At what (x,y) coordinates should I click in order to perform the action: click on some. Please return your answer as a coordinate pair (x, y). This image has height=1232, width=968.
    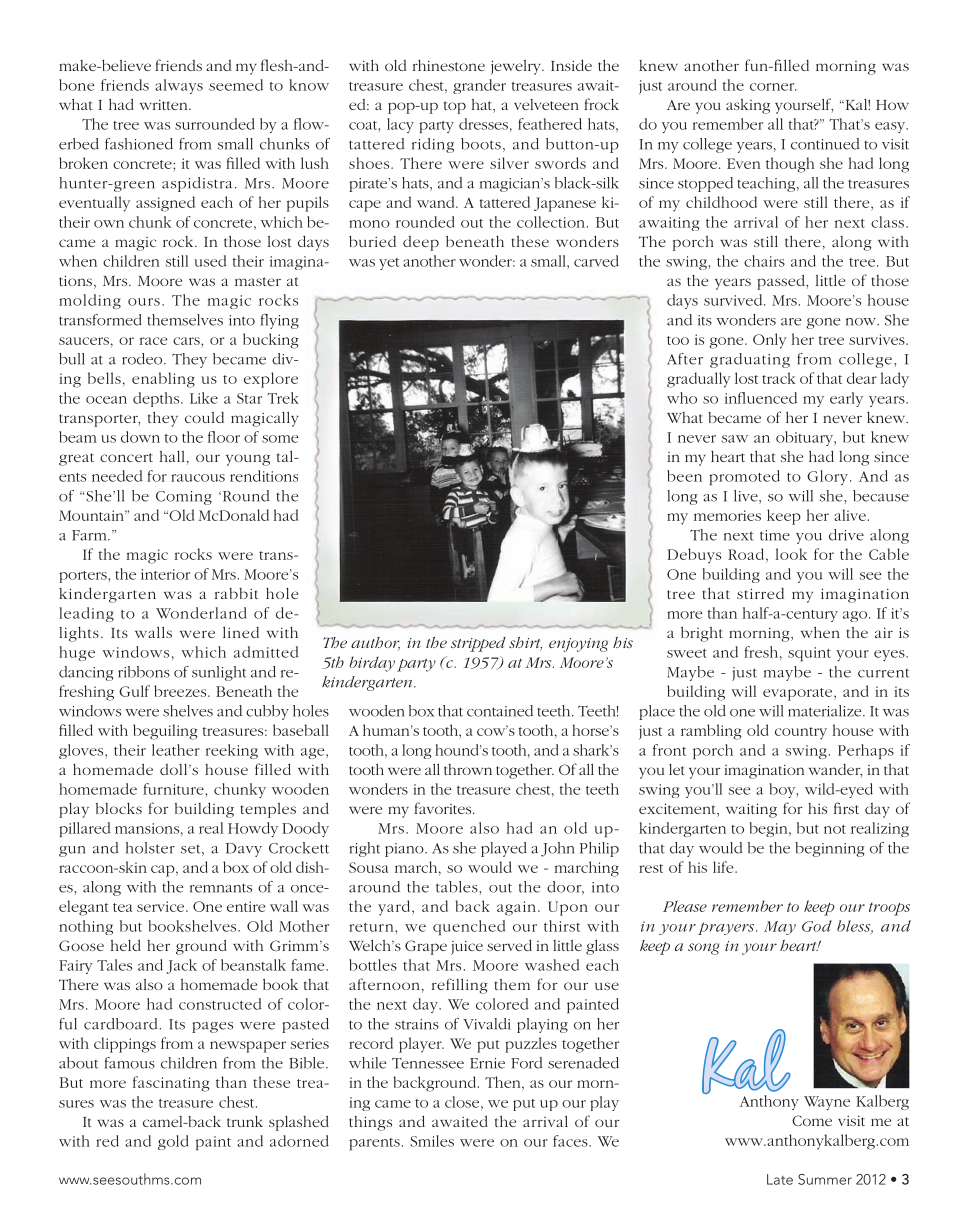
    Looking at the image, I should click on (280, 439).
